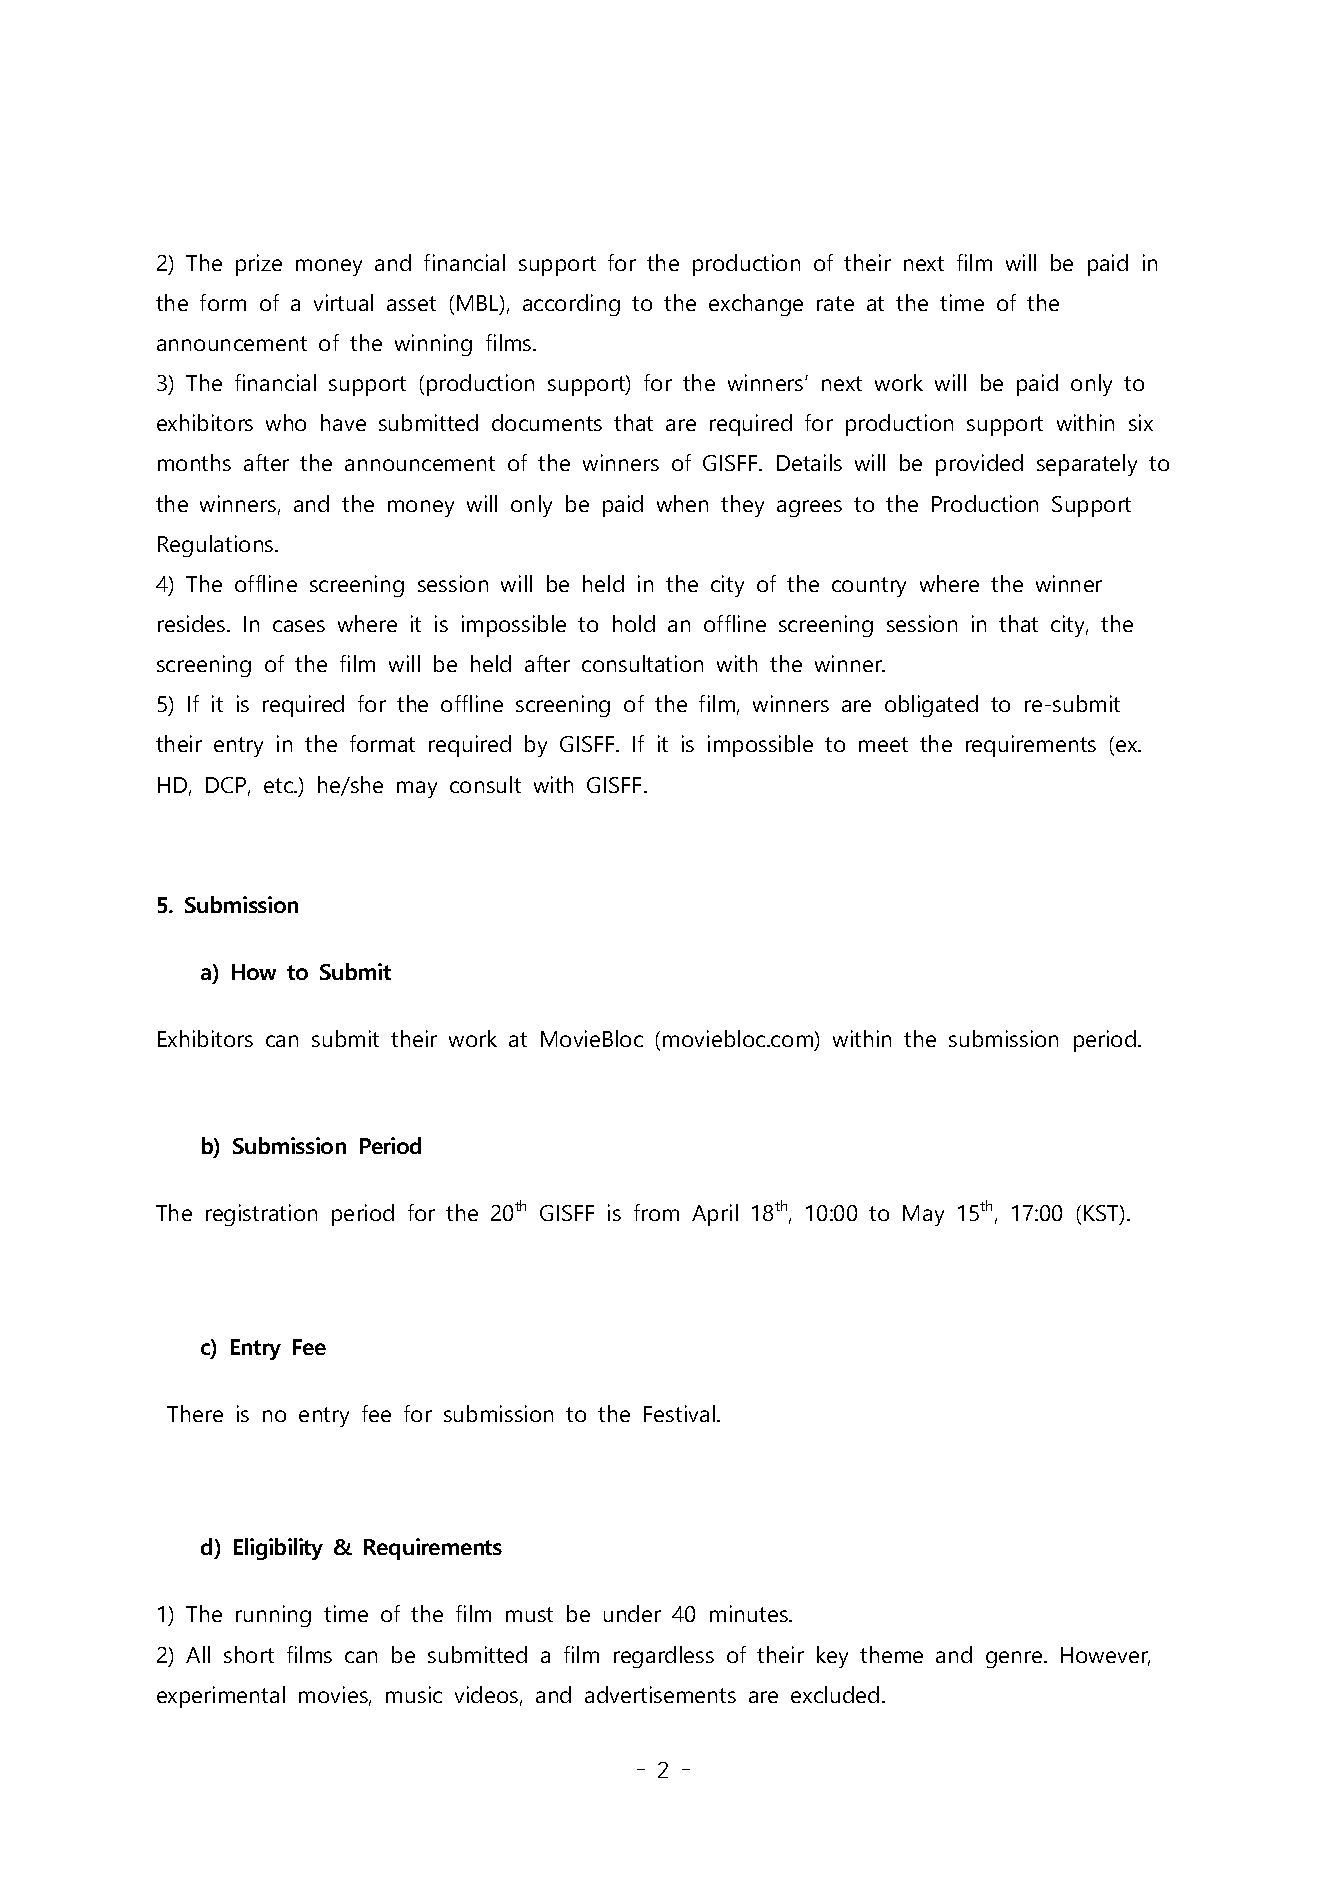 The height and width of the screenshot is (1878, 1329). I want to click on hold, so click(634, 623).
